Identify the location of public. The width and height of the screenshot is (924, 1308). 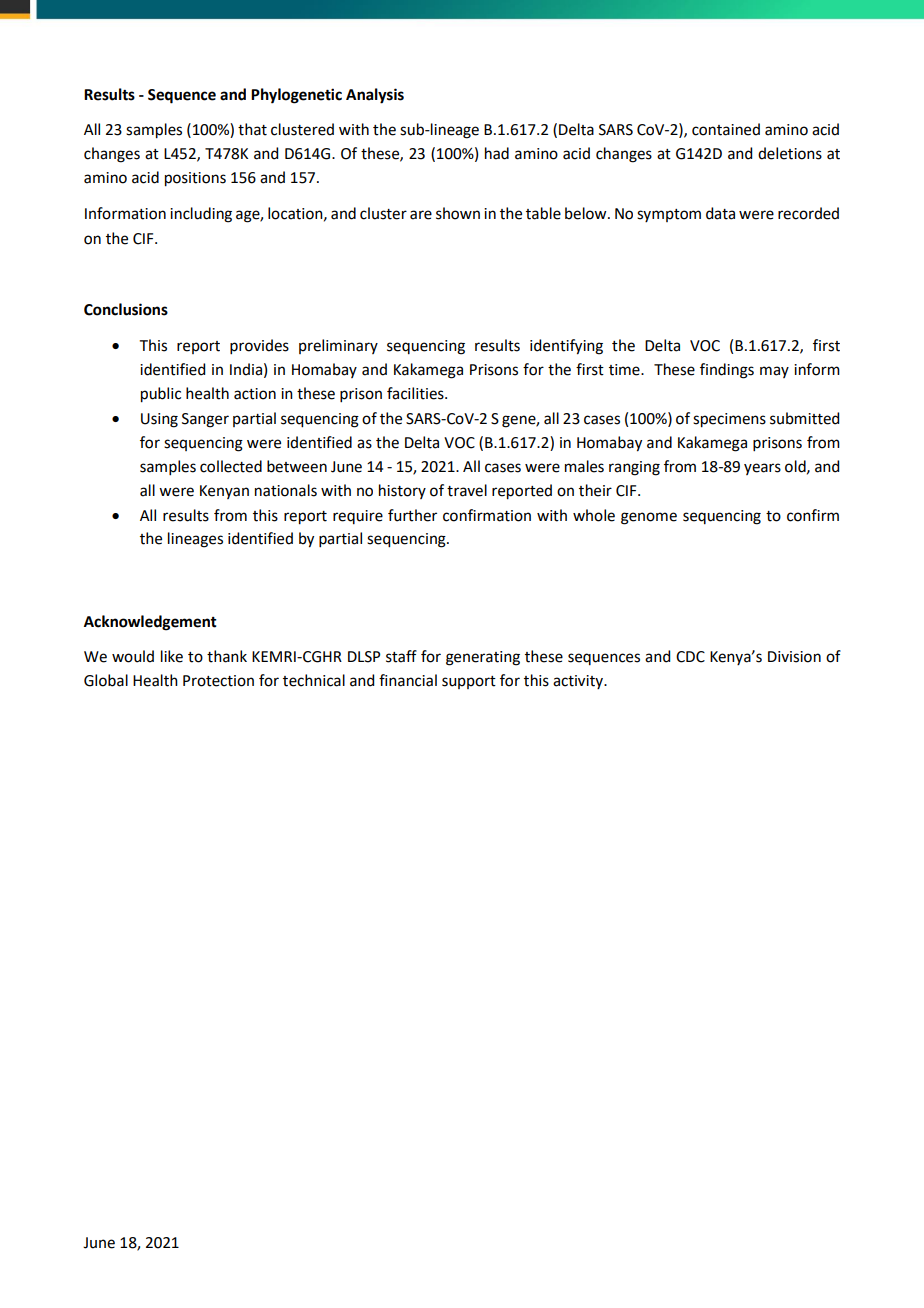
(161, 395).
